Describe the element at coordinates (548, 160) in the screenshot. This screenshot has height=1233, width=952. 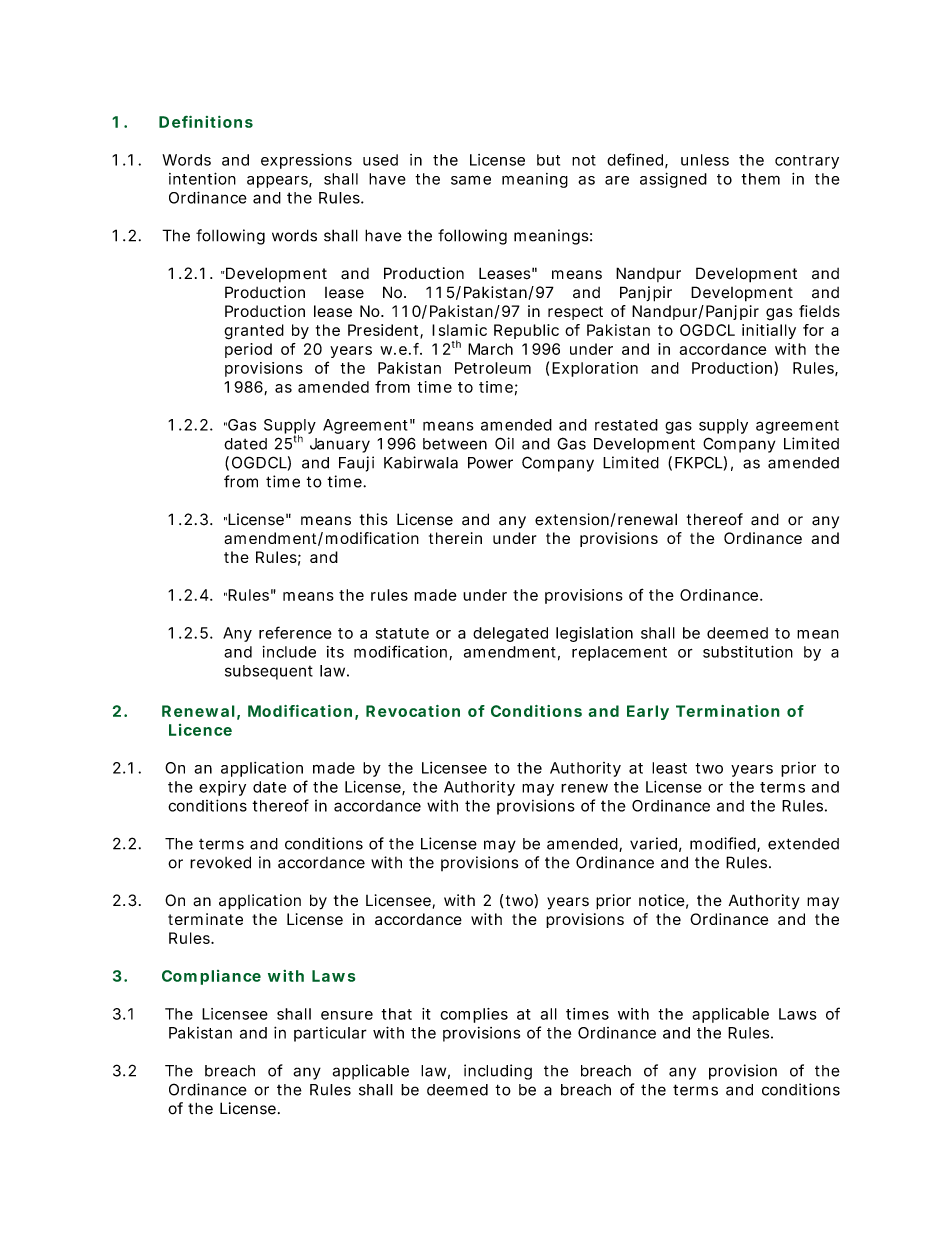
I see `but` at that location.
